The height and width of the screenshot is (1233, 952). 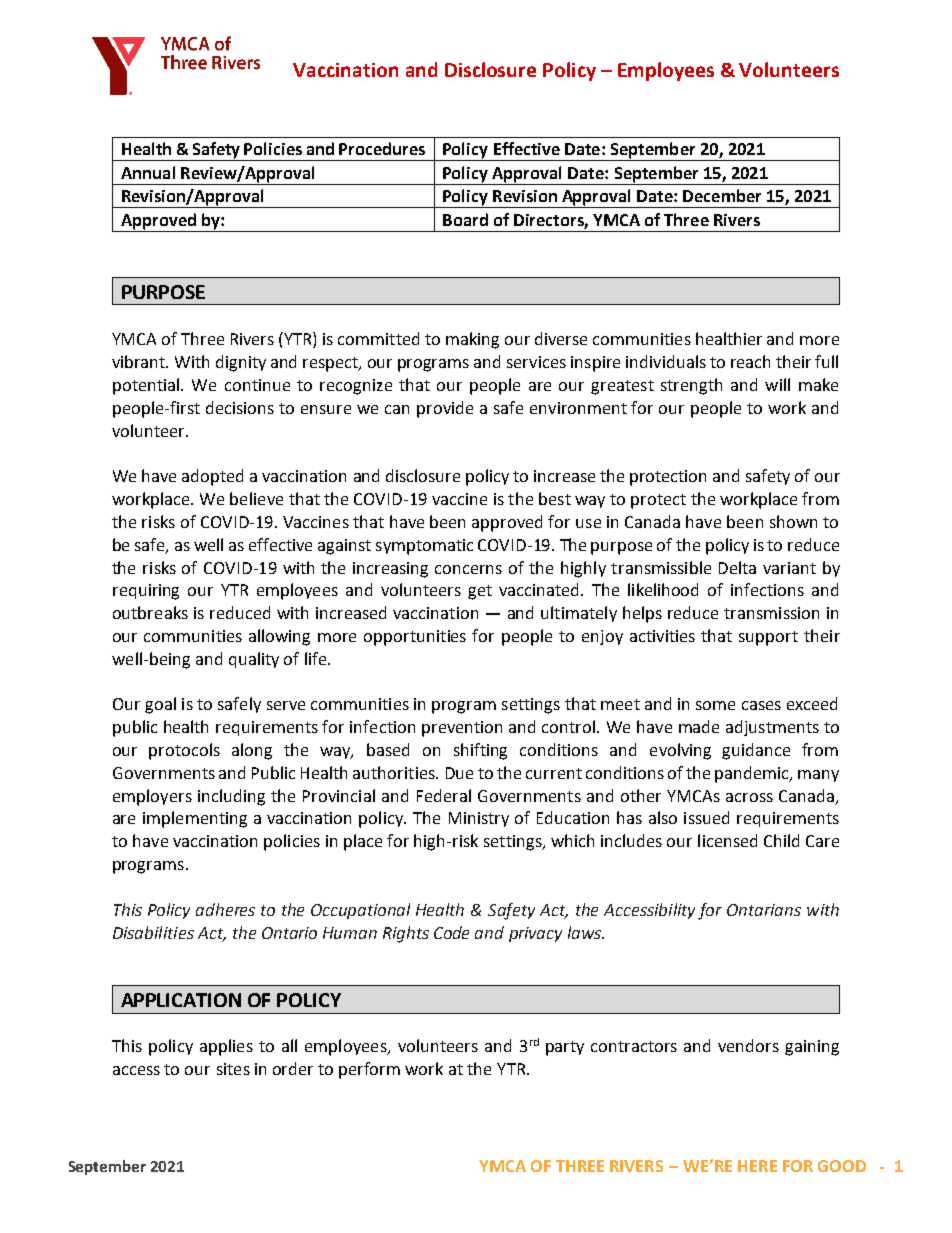 I want to click on December, so click(x=722, y=195).
